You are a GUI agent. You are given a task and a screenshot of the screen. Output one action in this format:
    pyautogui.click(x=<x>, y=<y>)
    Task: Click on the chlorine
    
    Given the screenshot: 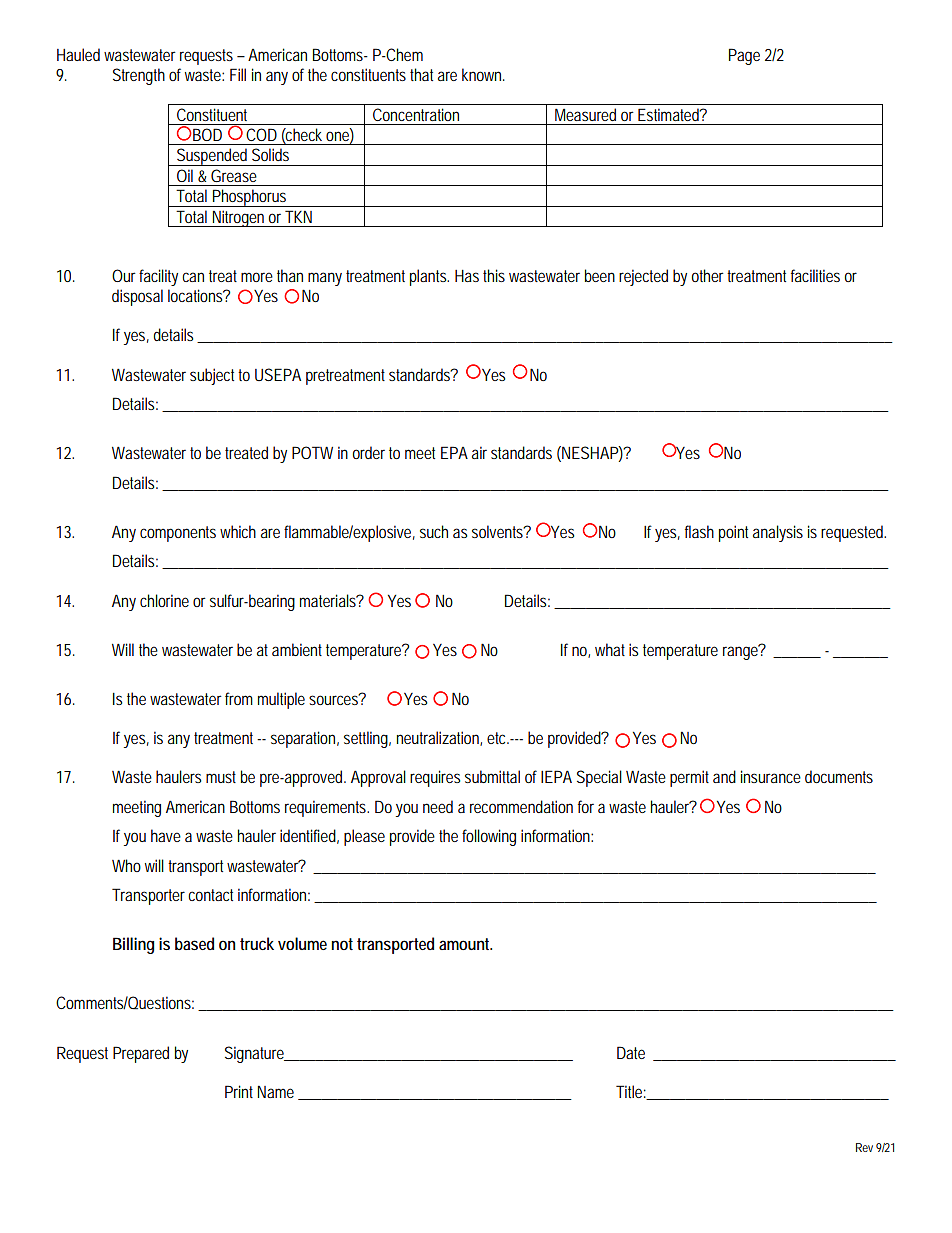 What is the action you would take?
    pyautogui.click(x=164, y=600)
